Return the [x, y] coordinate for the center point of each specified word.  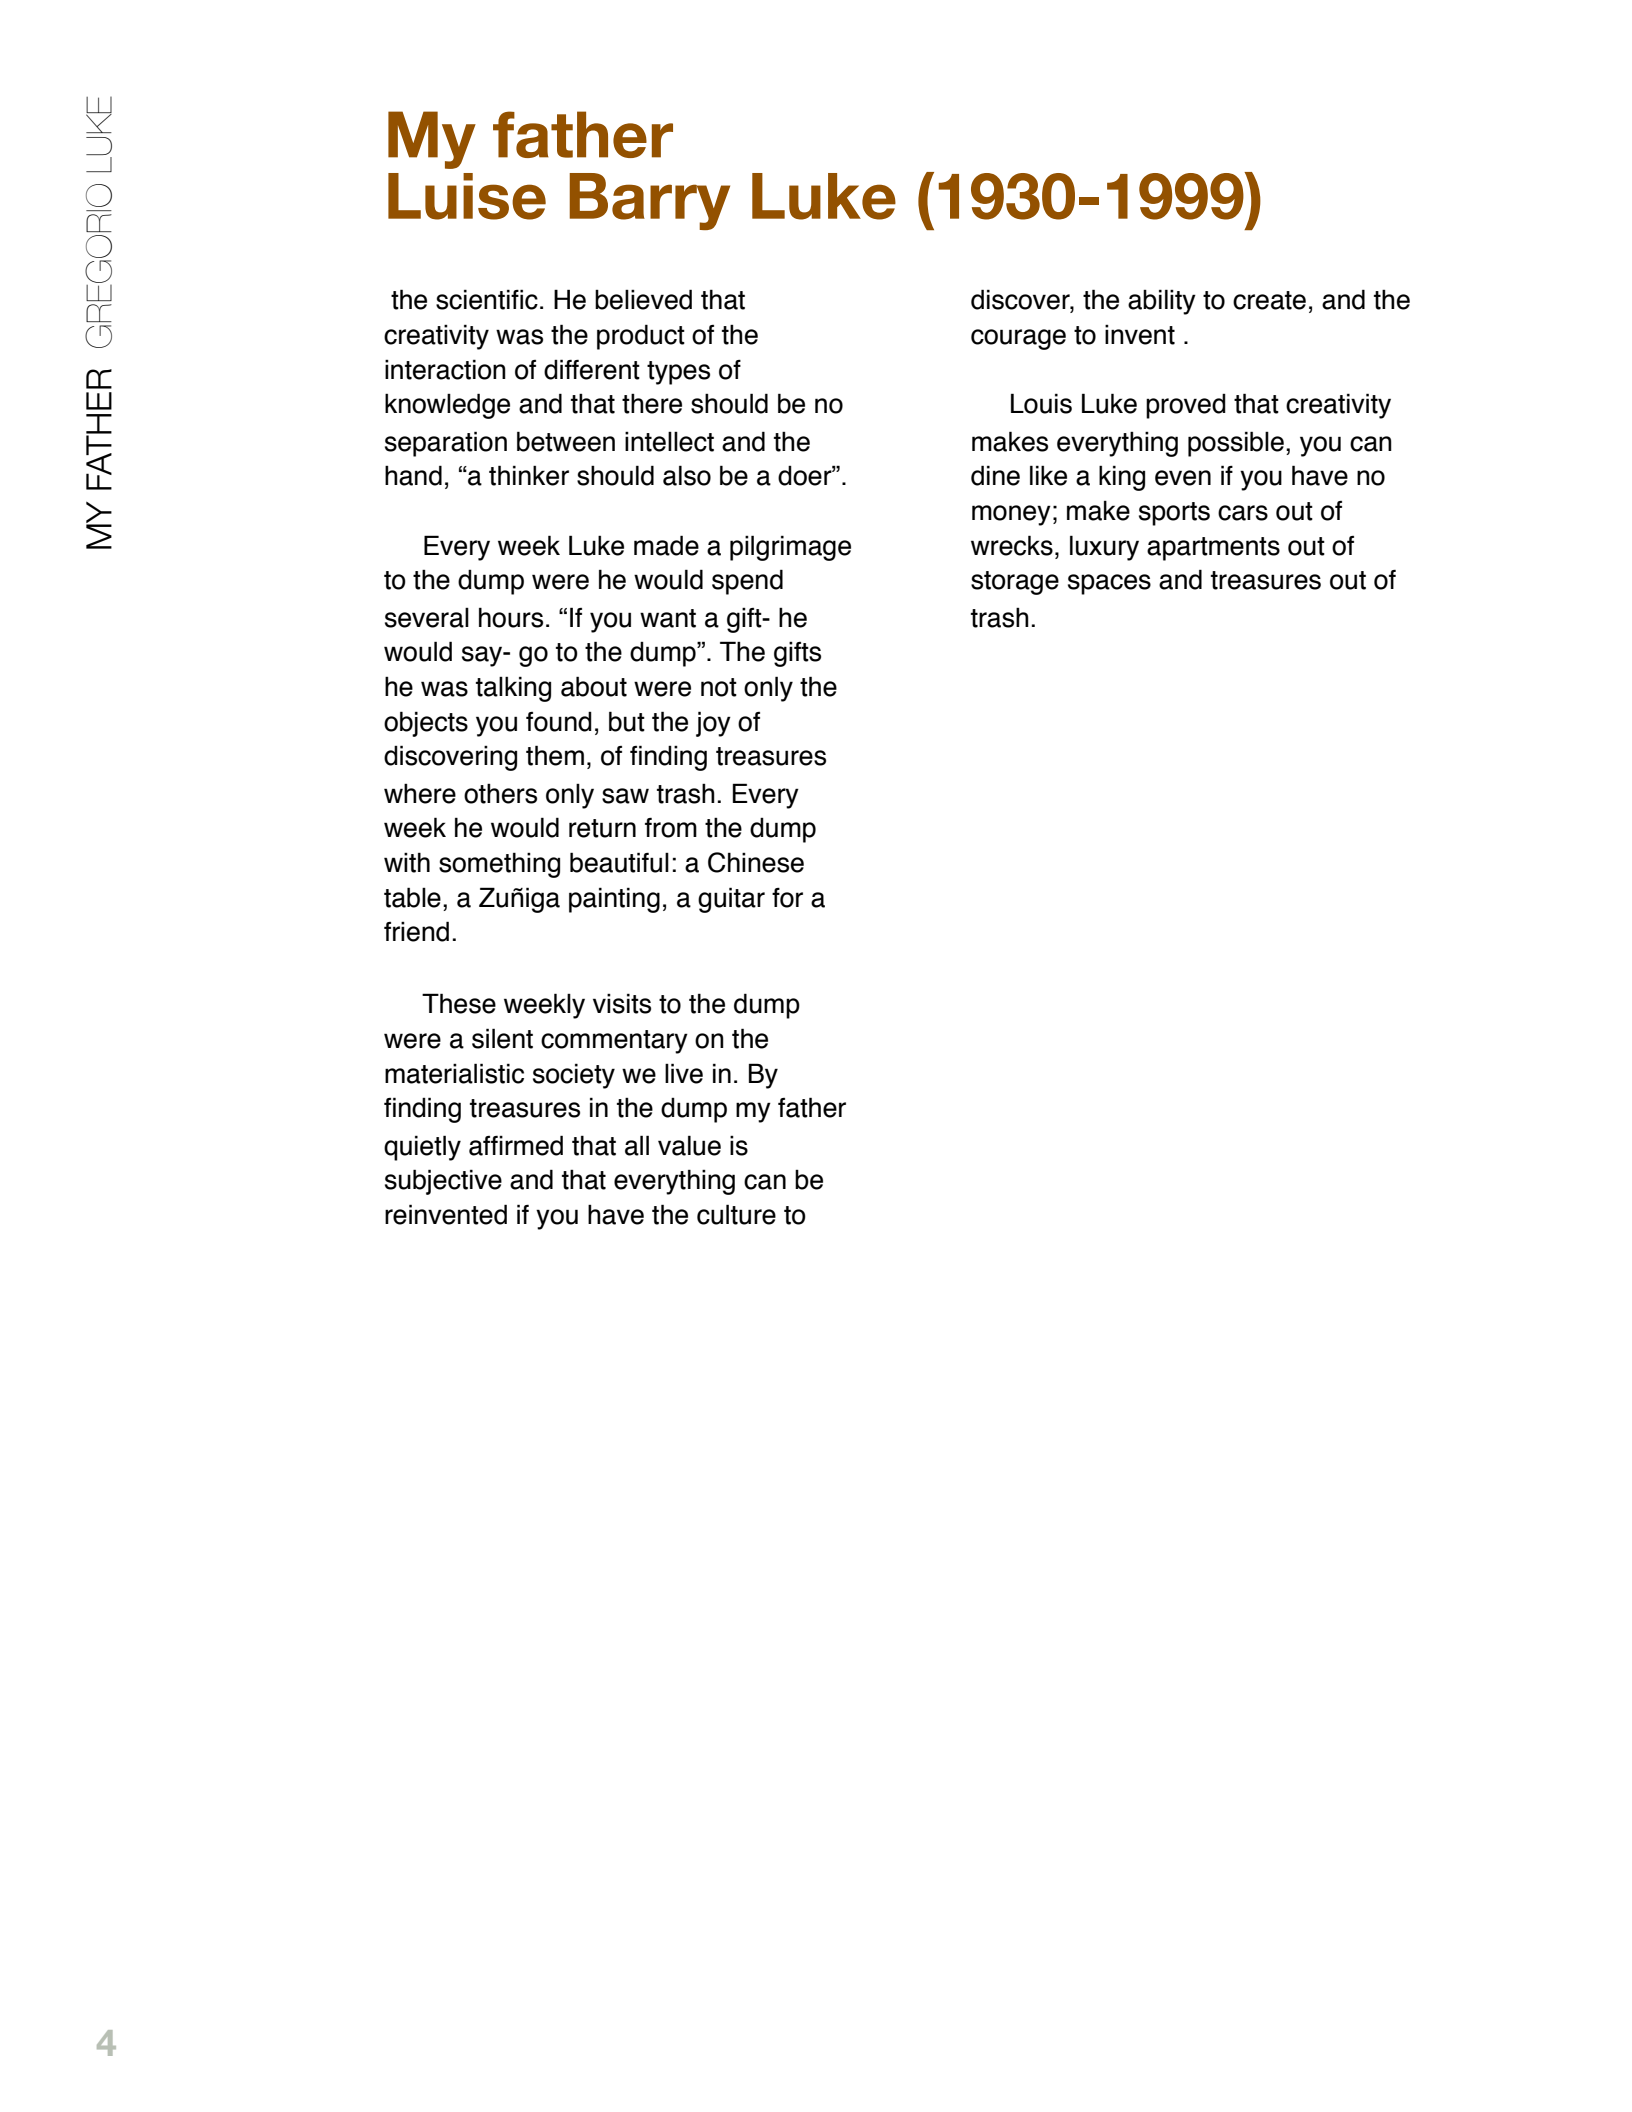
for [787, 898]
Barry [649, 201]
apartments [1213, 549]
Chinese [756, 862]
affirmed [516, 1145]
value [689, 1145]
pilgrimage [790, 548]
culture [736, 1214]
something [499, 865]
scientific [487, 299]
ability [1162, 302]
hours [511, 617]
